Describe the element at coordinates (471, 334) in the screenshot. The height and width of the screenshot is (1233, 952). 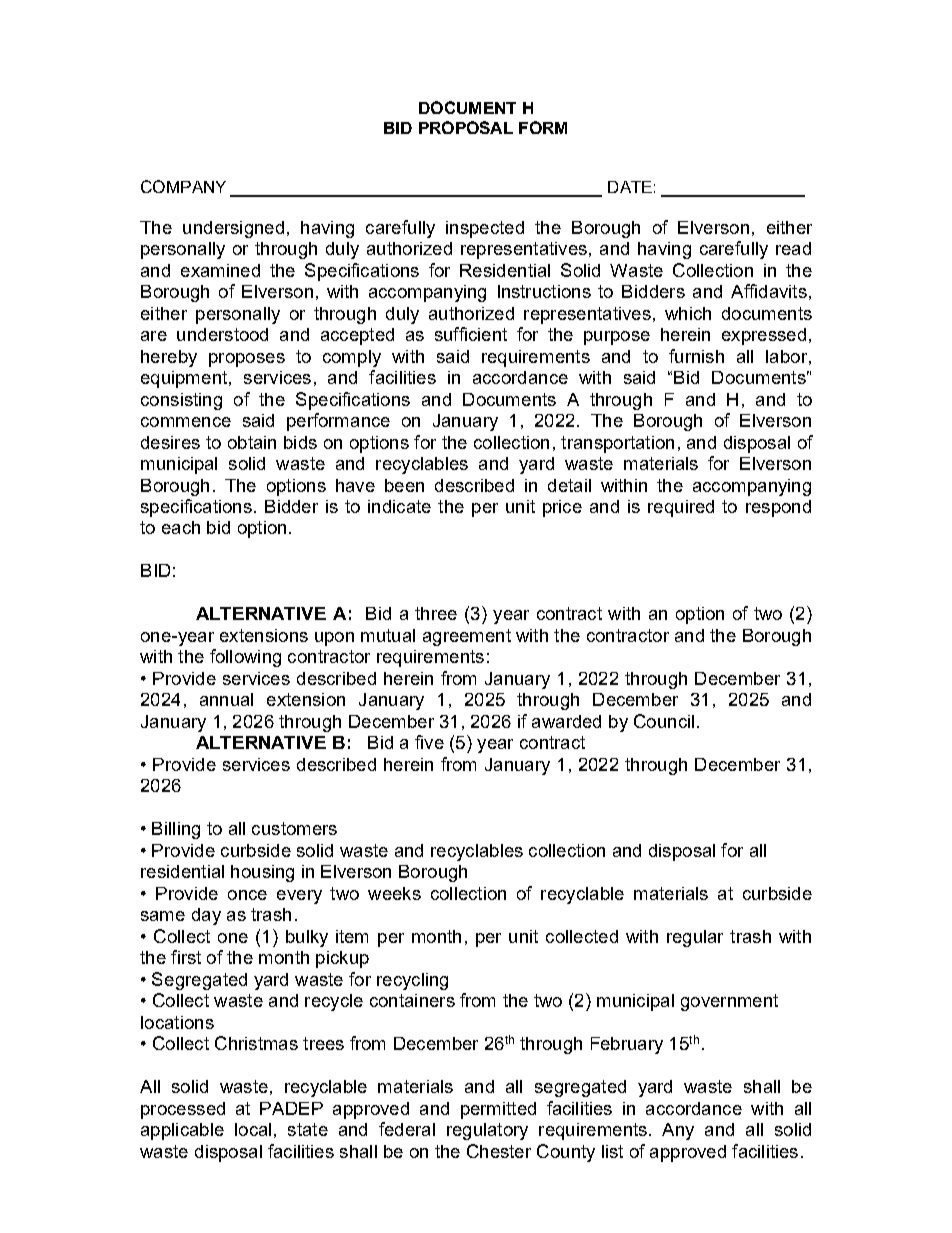
I see `sufficient` at that location.
